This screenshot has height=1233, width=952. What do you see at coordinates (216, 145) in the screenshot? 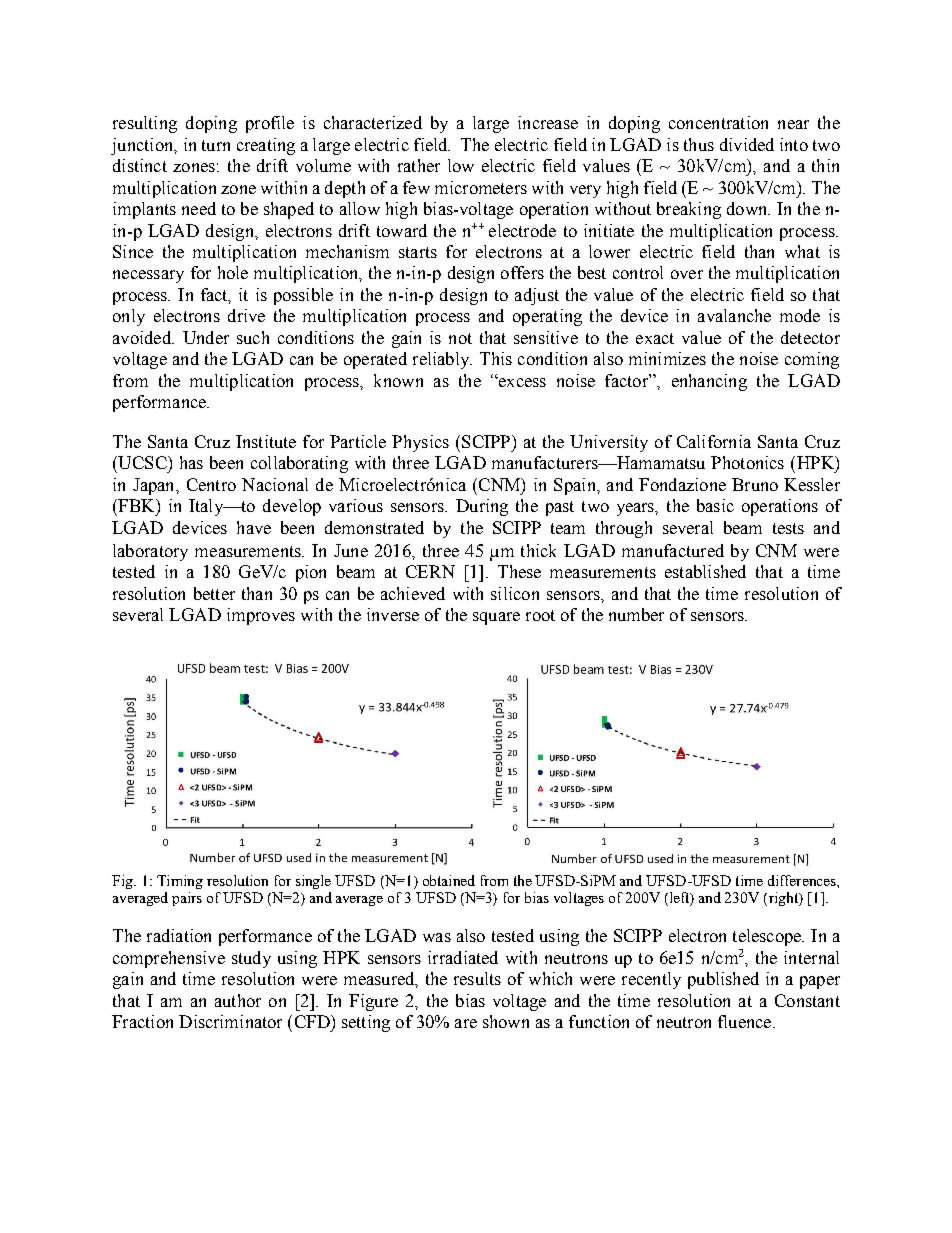
I see `turn` at bounding box center [216, 145].
